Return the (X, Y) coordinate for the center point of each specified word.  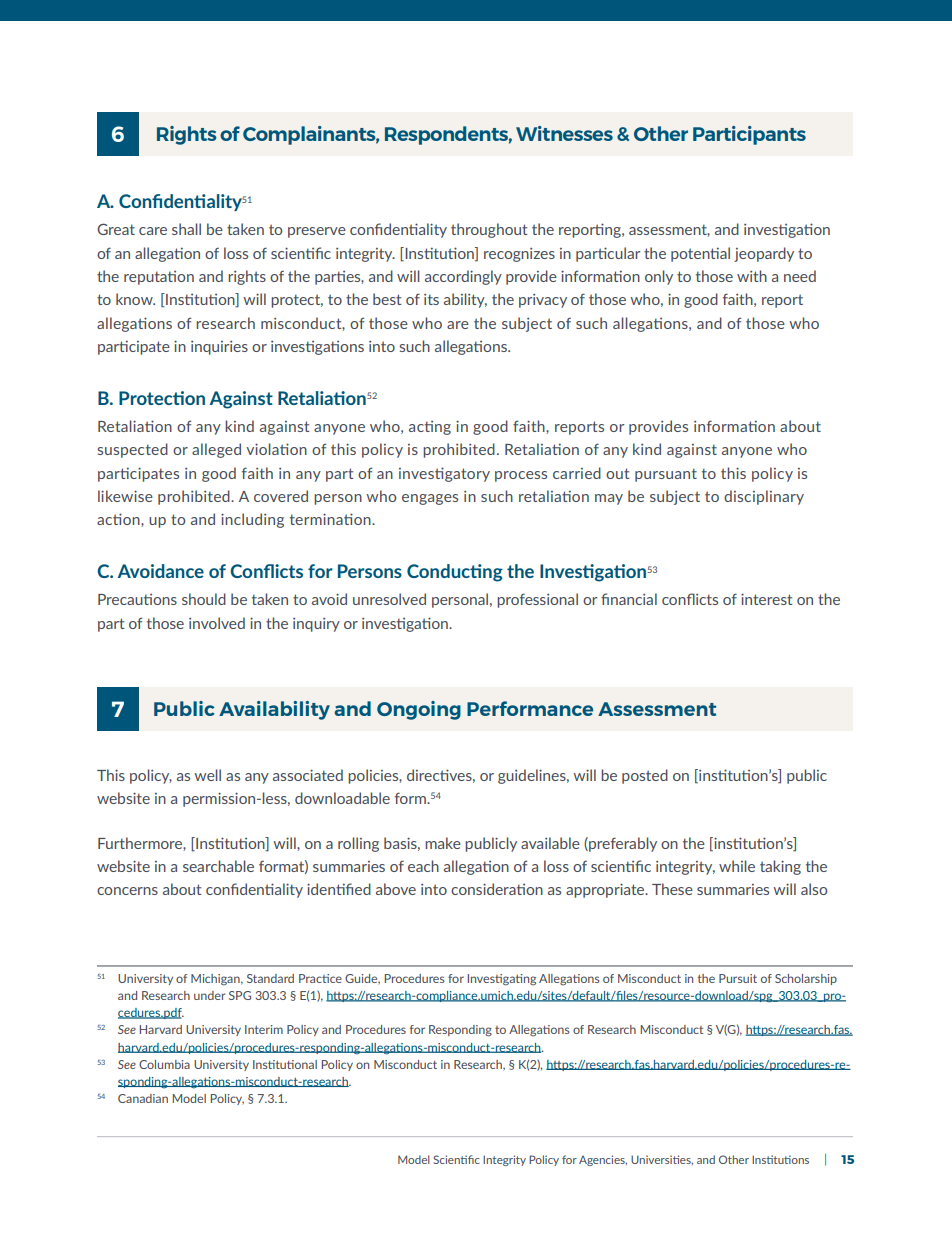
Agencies (603, 1160)
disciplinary (764, 497)
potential (700, 254)
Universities (662, 1160)
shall (186, 229)
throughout (489, 230)
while (737, 866)
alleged (216, 450)
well (207, 775)
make (443, 843)
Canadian (143, 1098)
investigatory (444, 474)
